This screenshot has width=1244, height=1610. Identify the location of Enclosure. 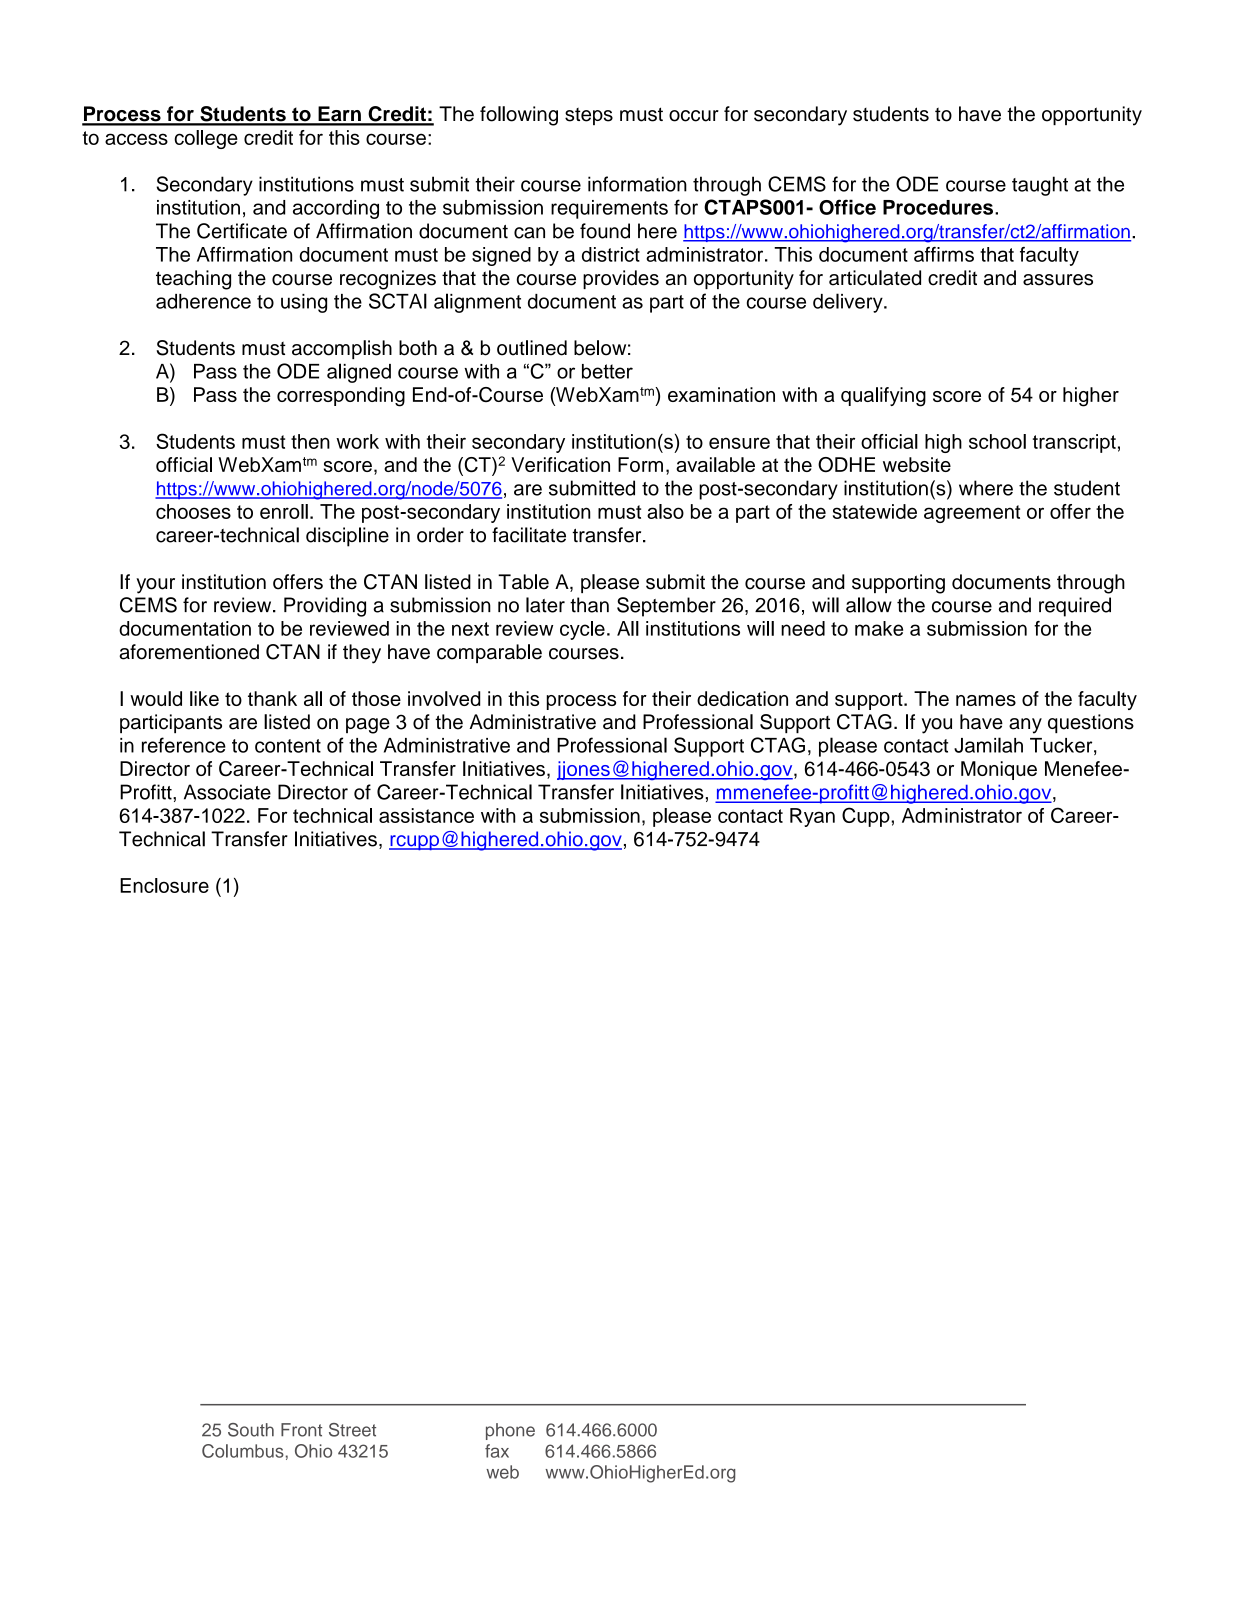
(164, 885).
